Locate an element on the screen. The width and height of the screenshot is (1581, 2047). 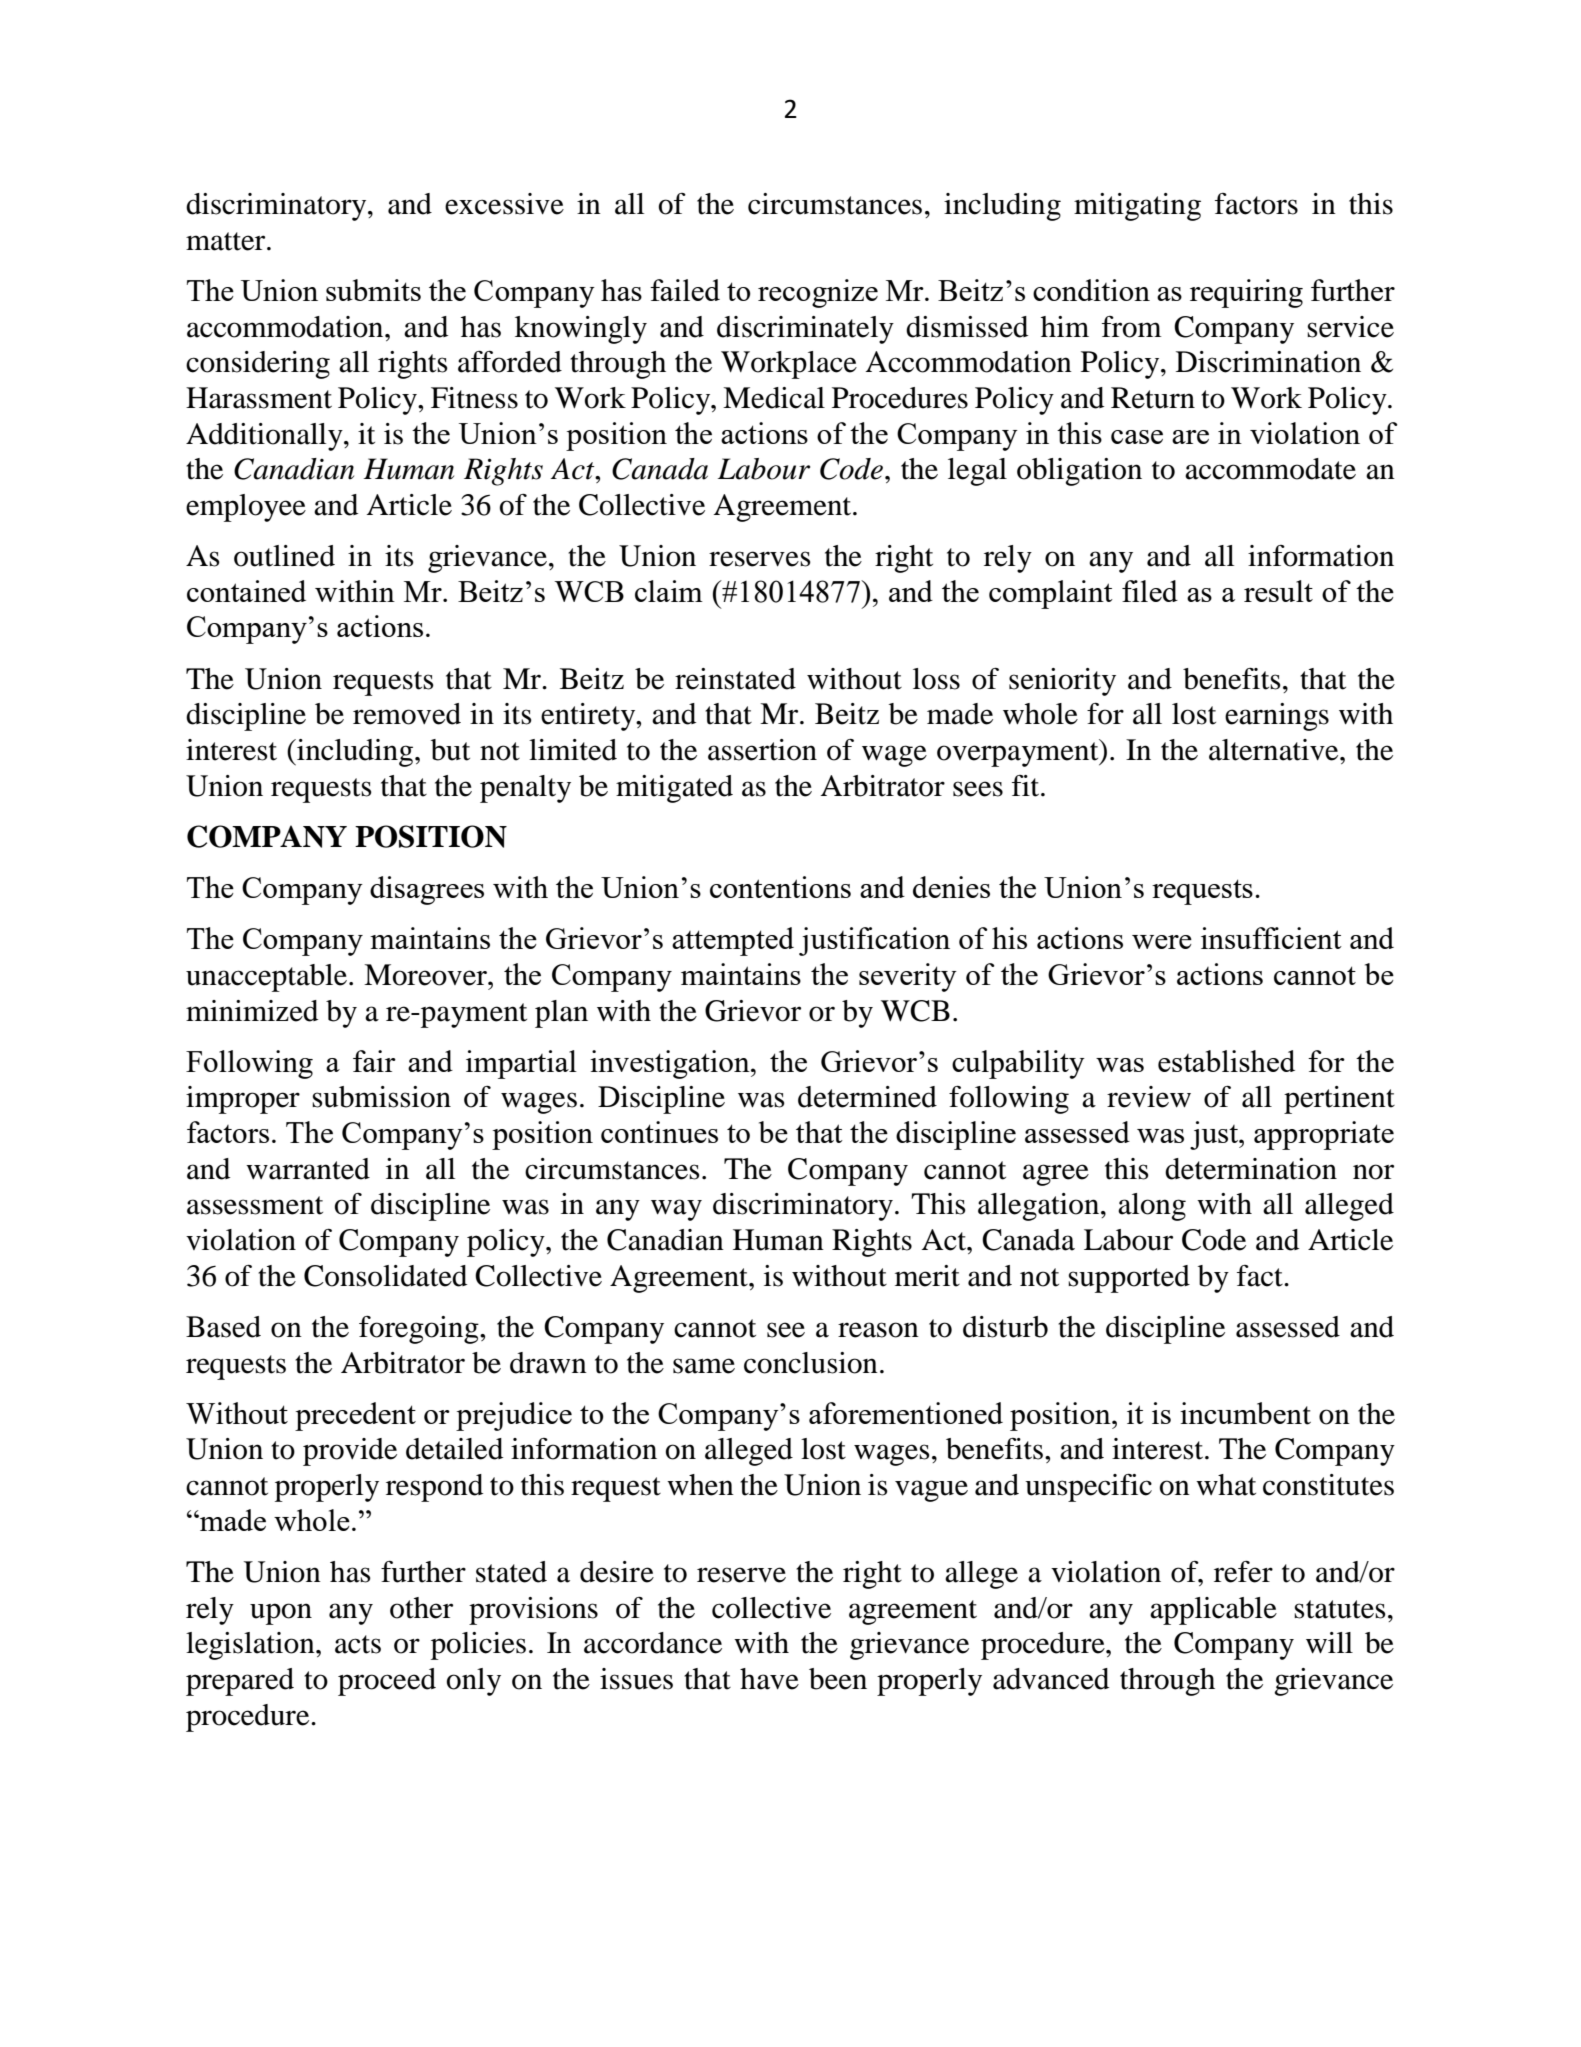
insufficient is located at coordinates (1271, 938).
